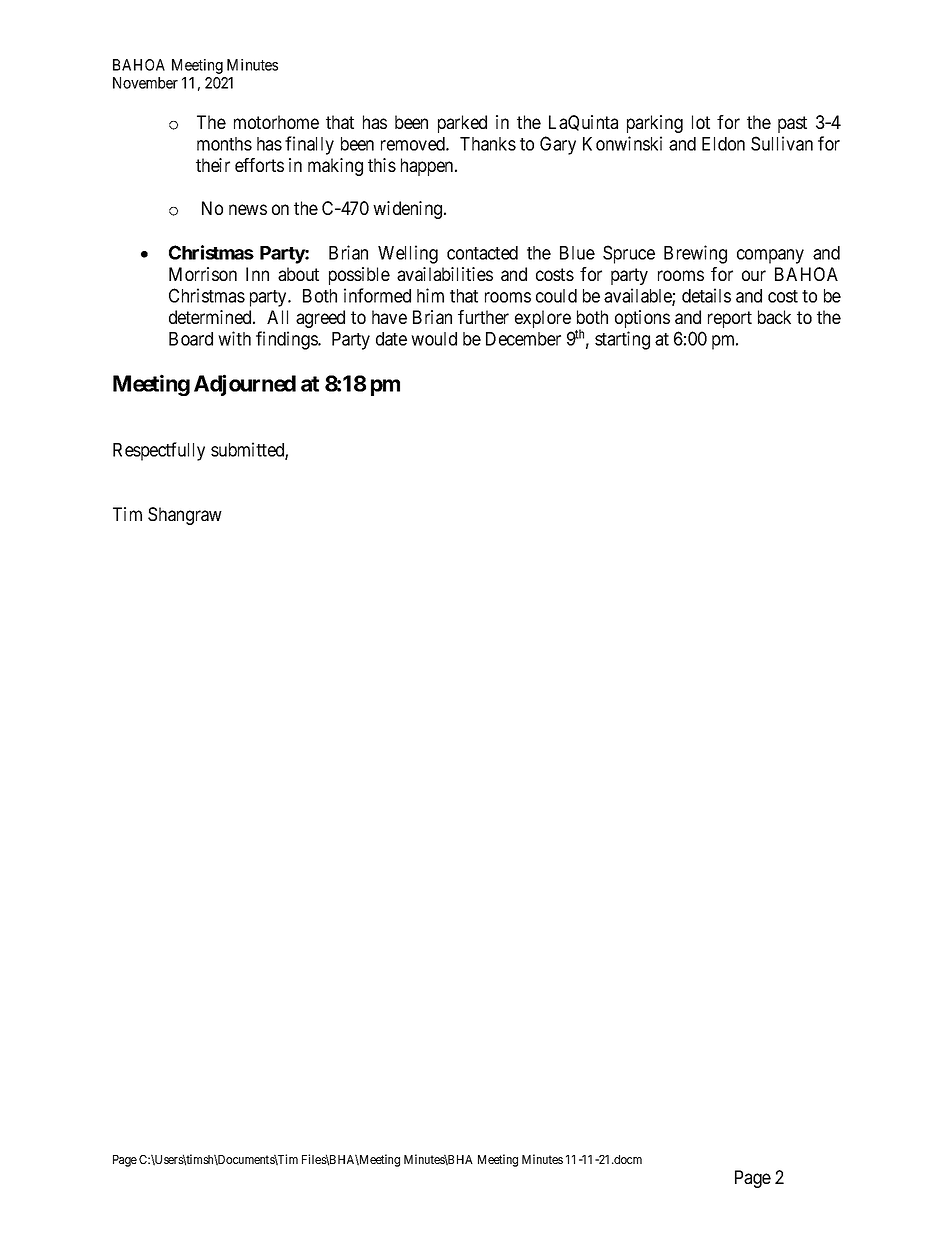 This image has width=952, height=1233. Describe the element at coordinates (434, 339) in the image. I see `would` at that location.
